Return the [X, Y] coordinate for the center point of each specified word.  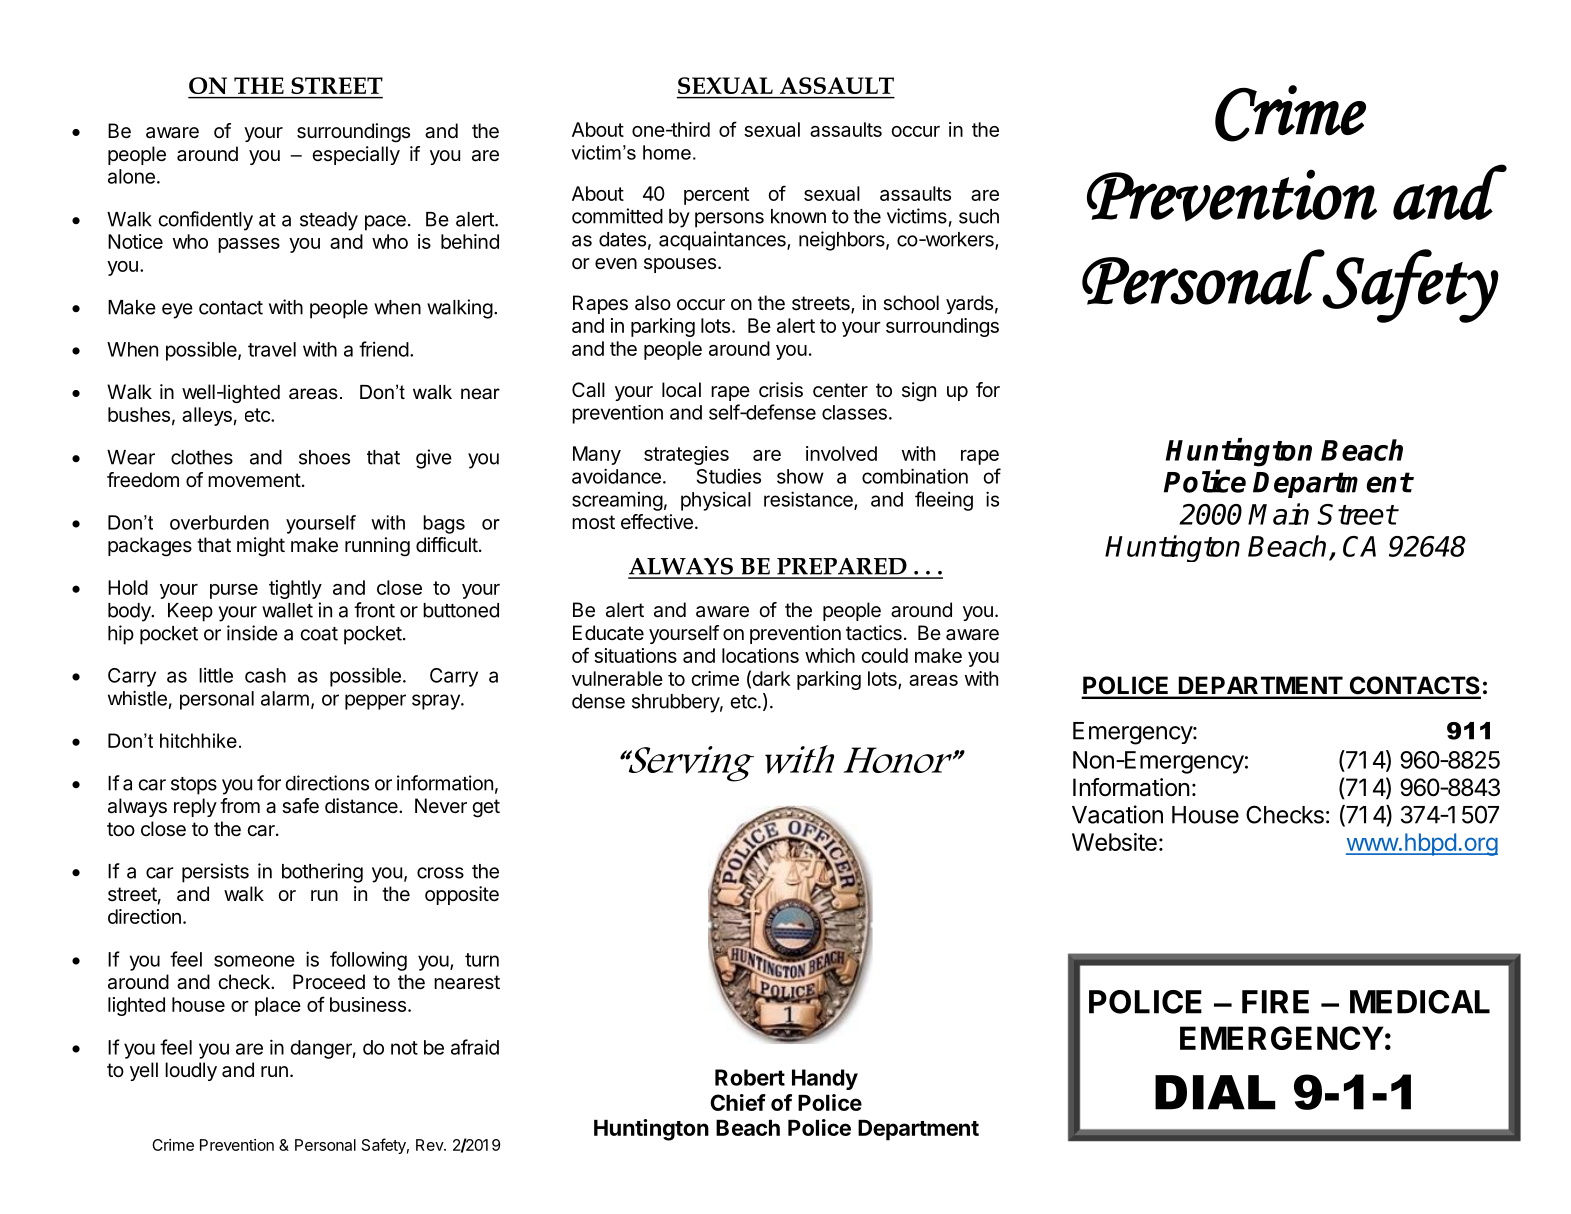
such [979, 216]
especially [356, 155]
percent [716, 196]
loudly [191, 1071]
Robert [750, 1077]
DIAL [1215, 1092]
